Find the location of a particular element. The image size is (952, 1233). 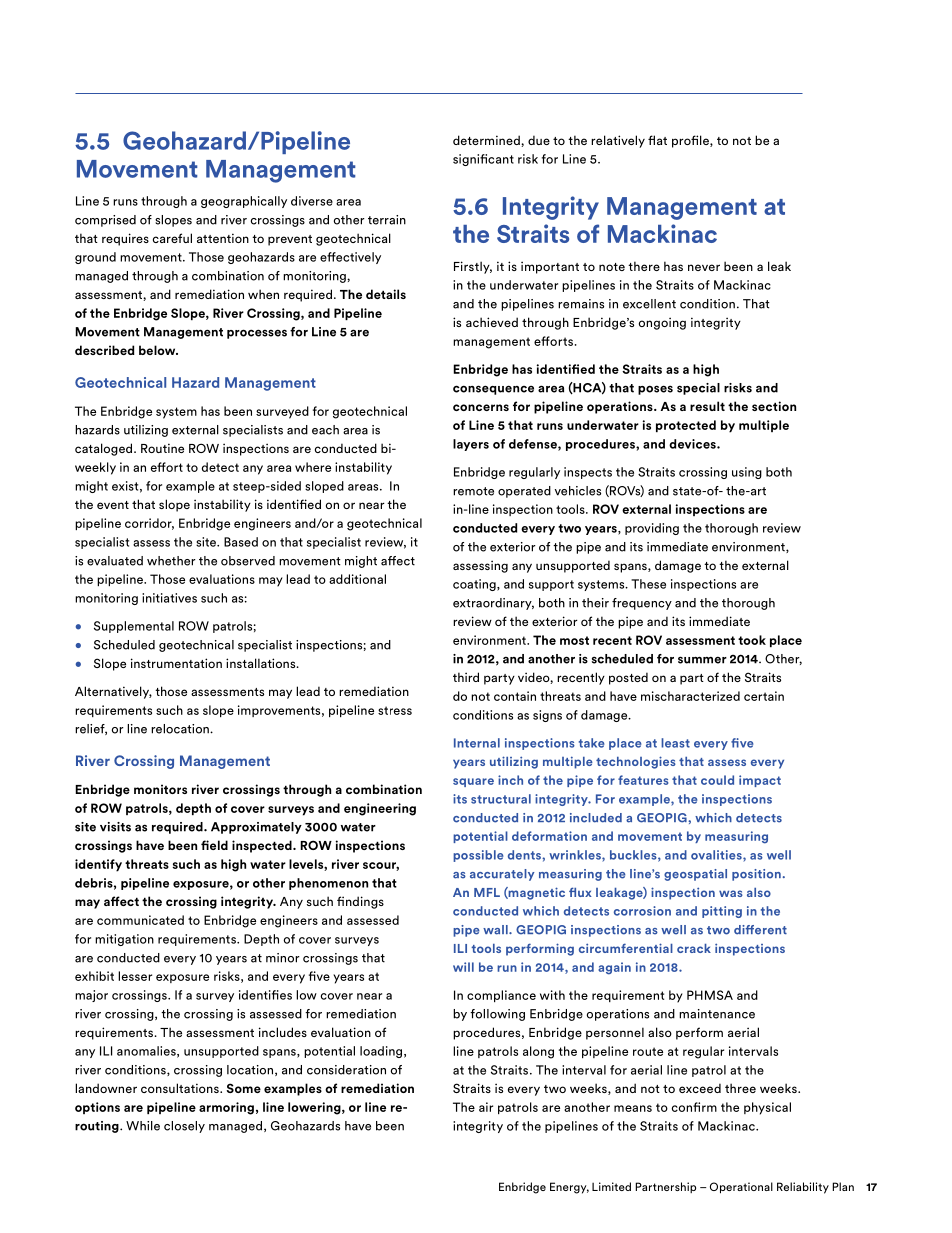

Routine is located at coordinates (162, 448).
